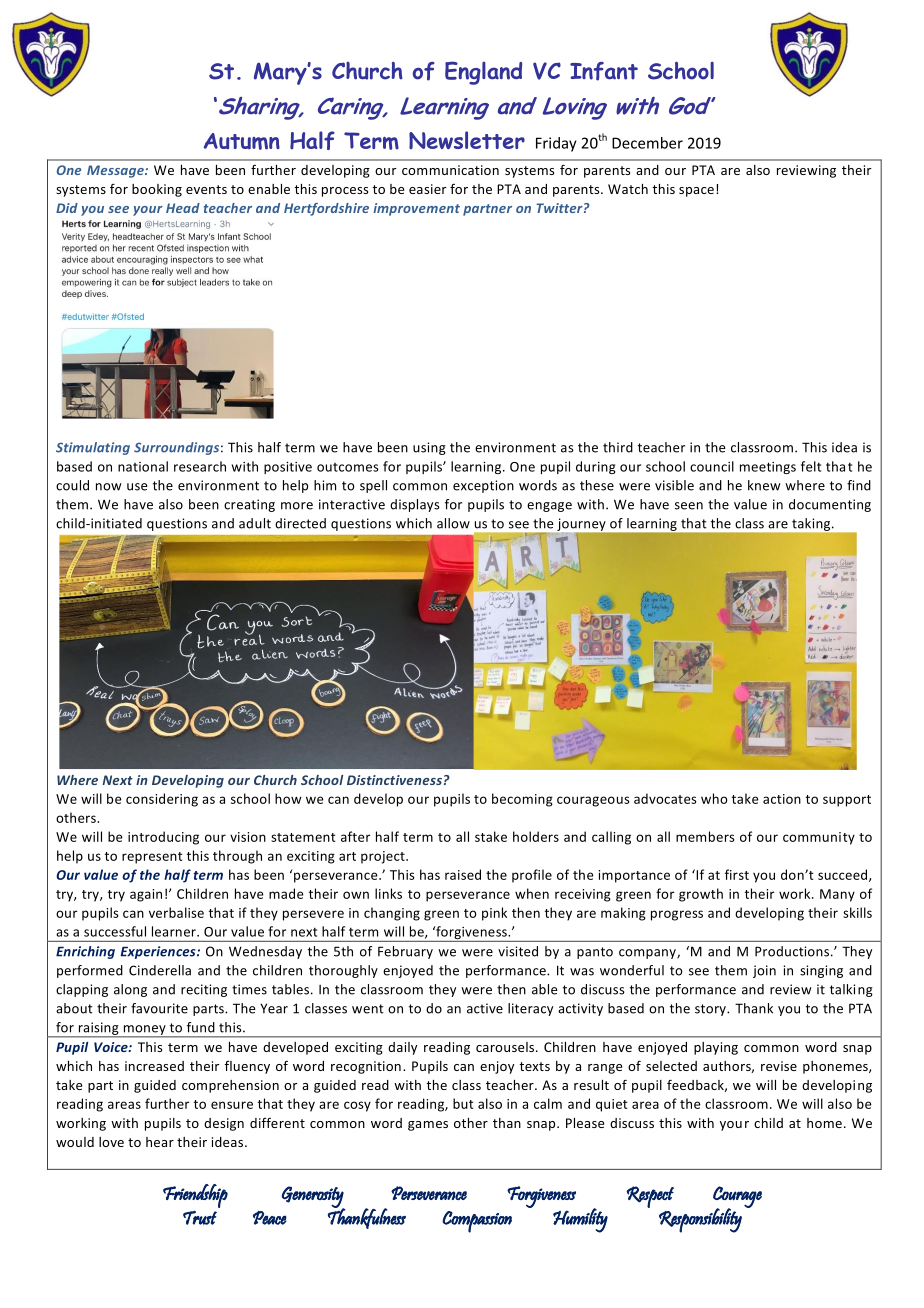  I want to click on documenting, so click(830, 505).
